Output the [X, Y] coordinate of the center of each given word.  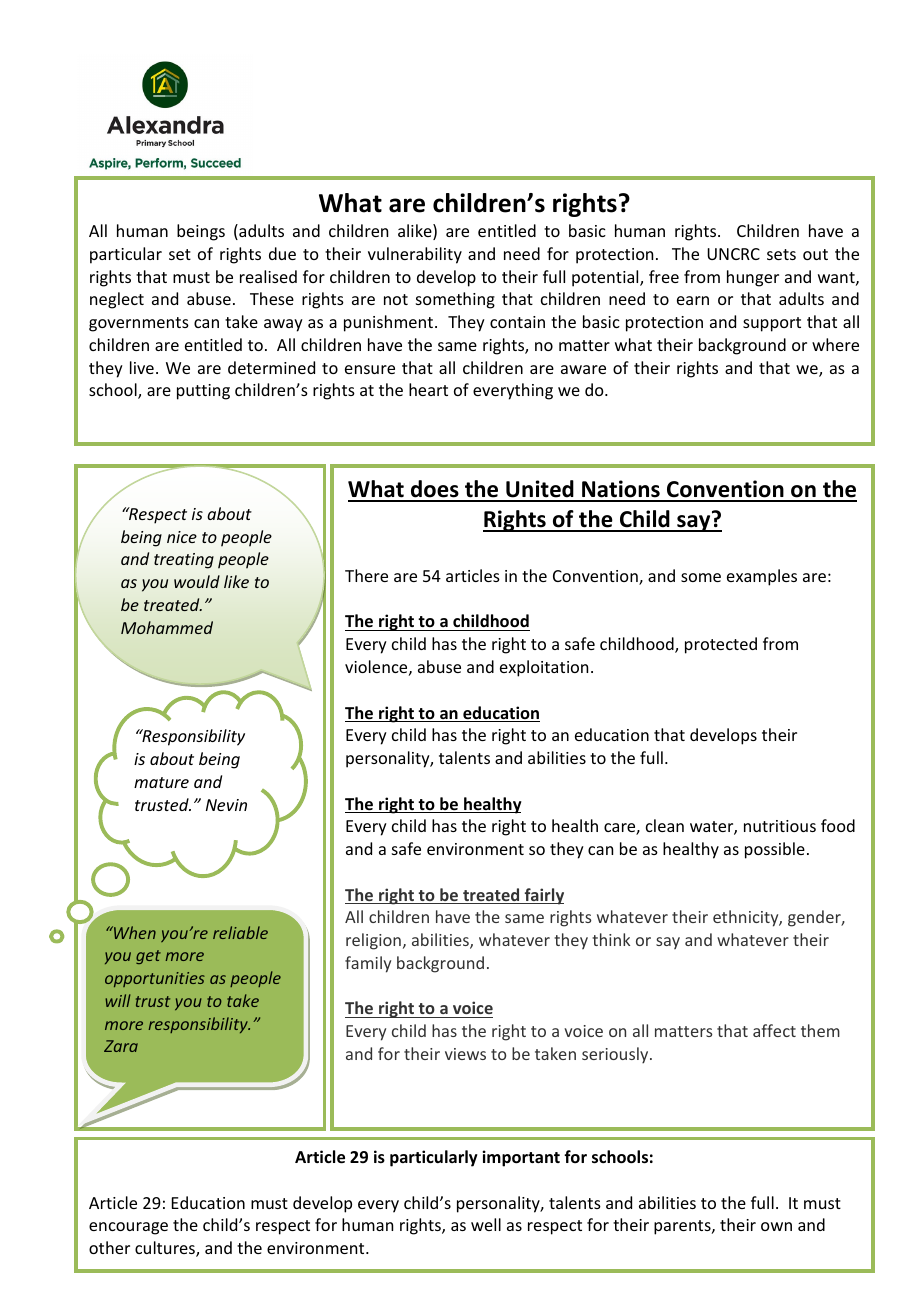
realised [268, 276]
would [197, 581]
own [776, 1226]
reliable [240, 932]
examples [762, 577]
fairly [543, 896]
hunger [753, 278]
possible [775, 850]
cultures [166, 1249]
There [366, 575]
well [486, 1224]
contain [517, 322]
